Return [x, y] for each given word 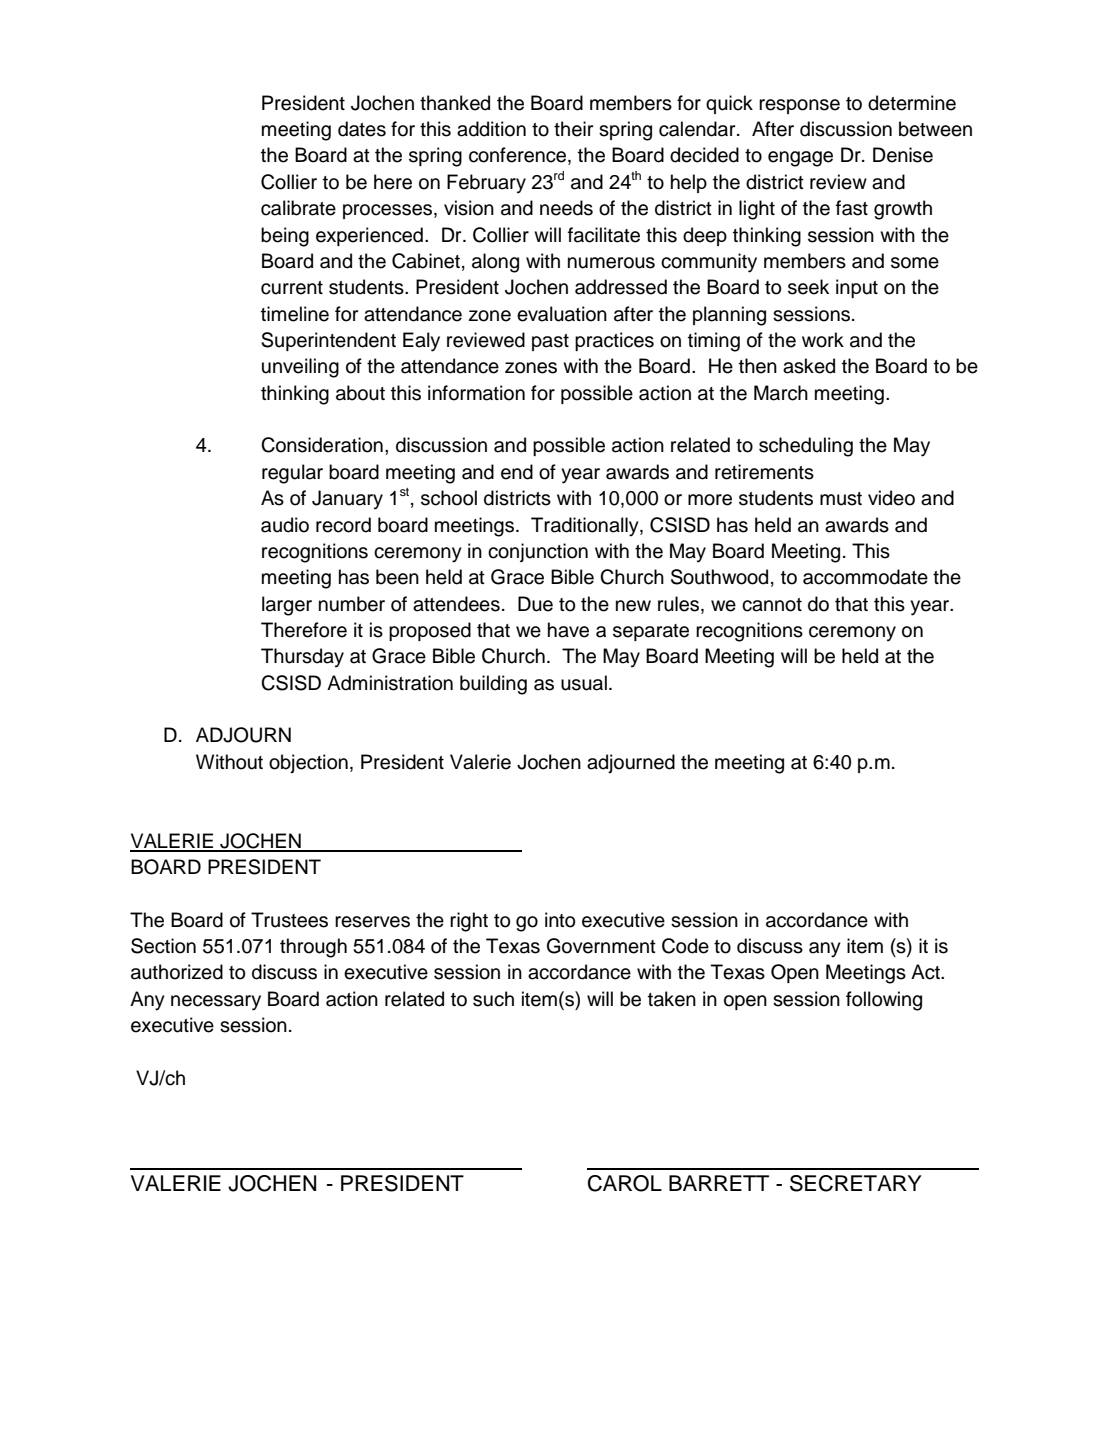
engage [800, 159]
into [560, 920]
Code [685, 946]
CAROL [625, 1183]
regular [292, 474]
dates [362, 129]
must [841, 499]
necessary [216, 1003]
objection [308, 763]
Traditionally [586, 527]
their [573, 129]
